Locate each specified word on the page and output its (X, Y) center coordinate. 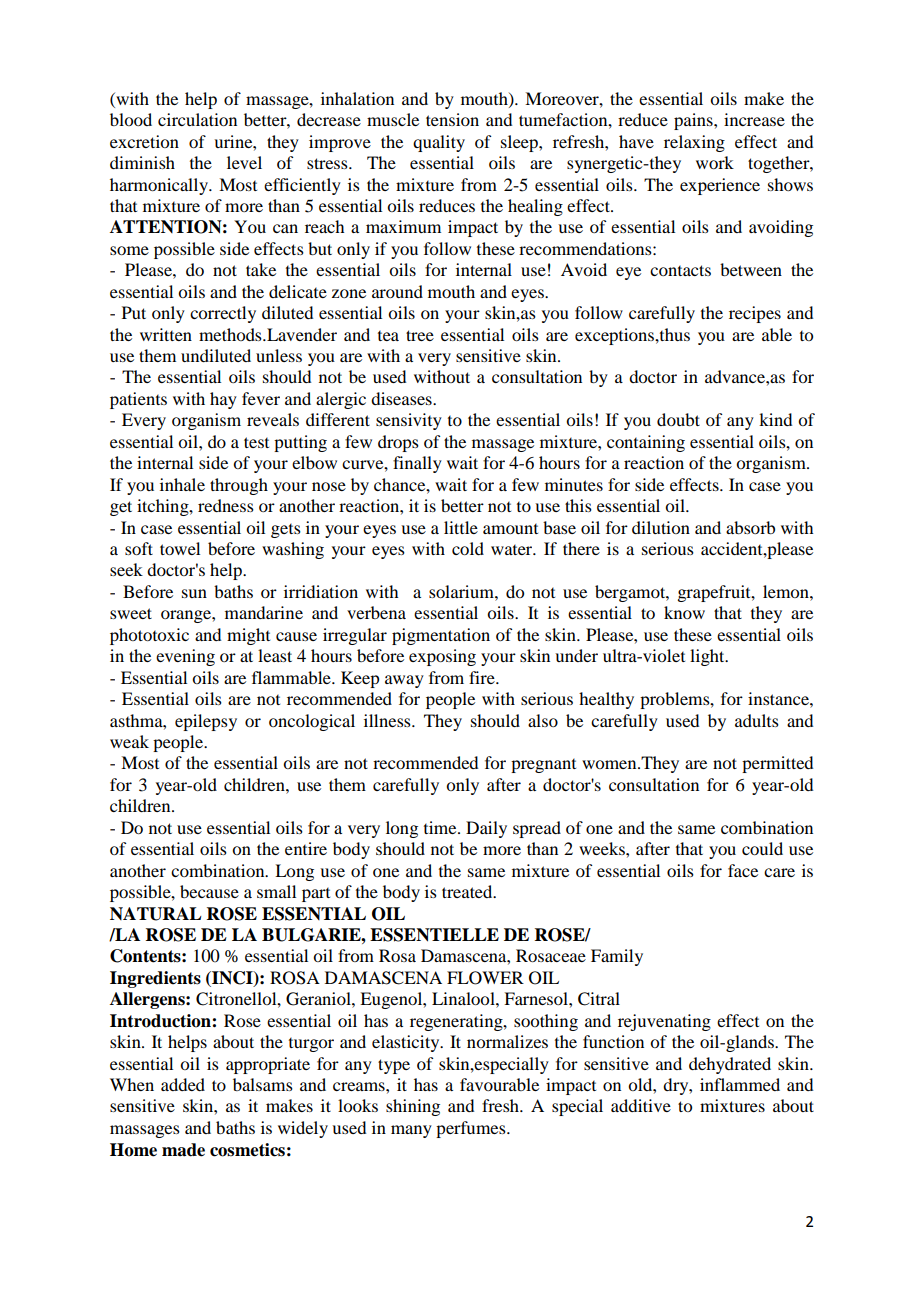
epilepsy (206, 722)
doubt (678, 419)
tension (452, 119)
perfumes (472, 1129)
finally (417, 464)
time (441, 827)
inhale (182, 484)
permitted (777, 764)
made (183, 1150)
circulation (197, 119)
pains (694, 121)
